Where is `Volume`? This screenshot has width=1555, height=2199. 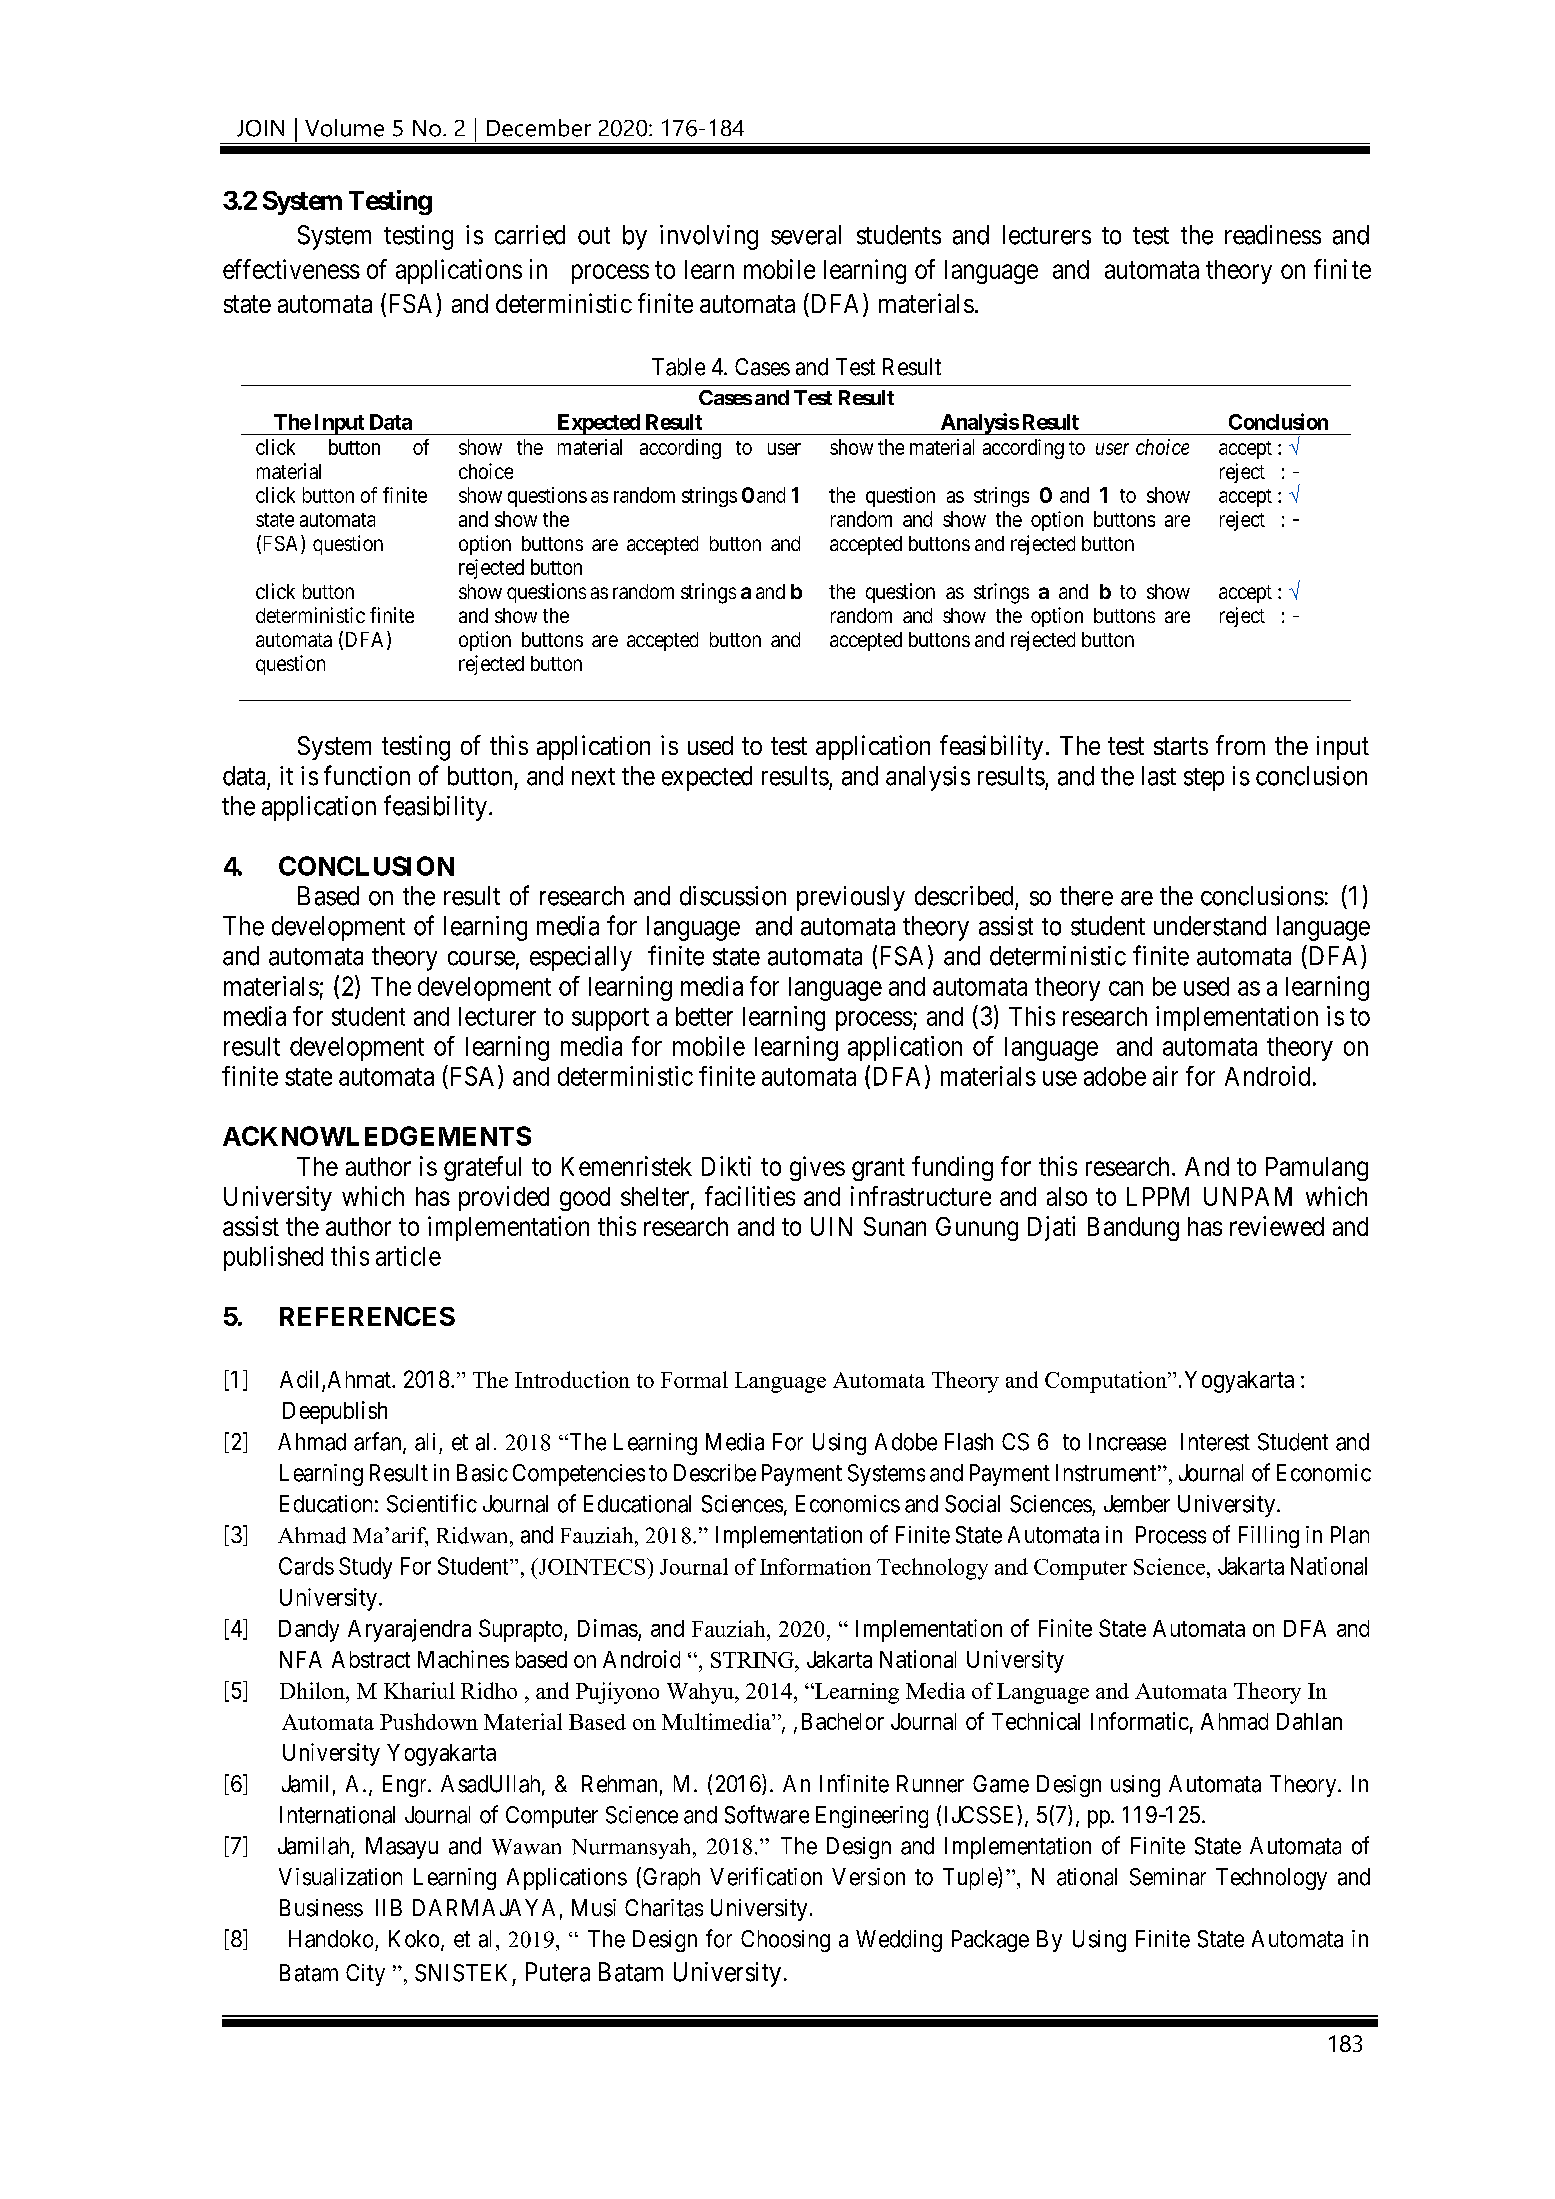 Volume is located at coordinates (344, 128).
